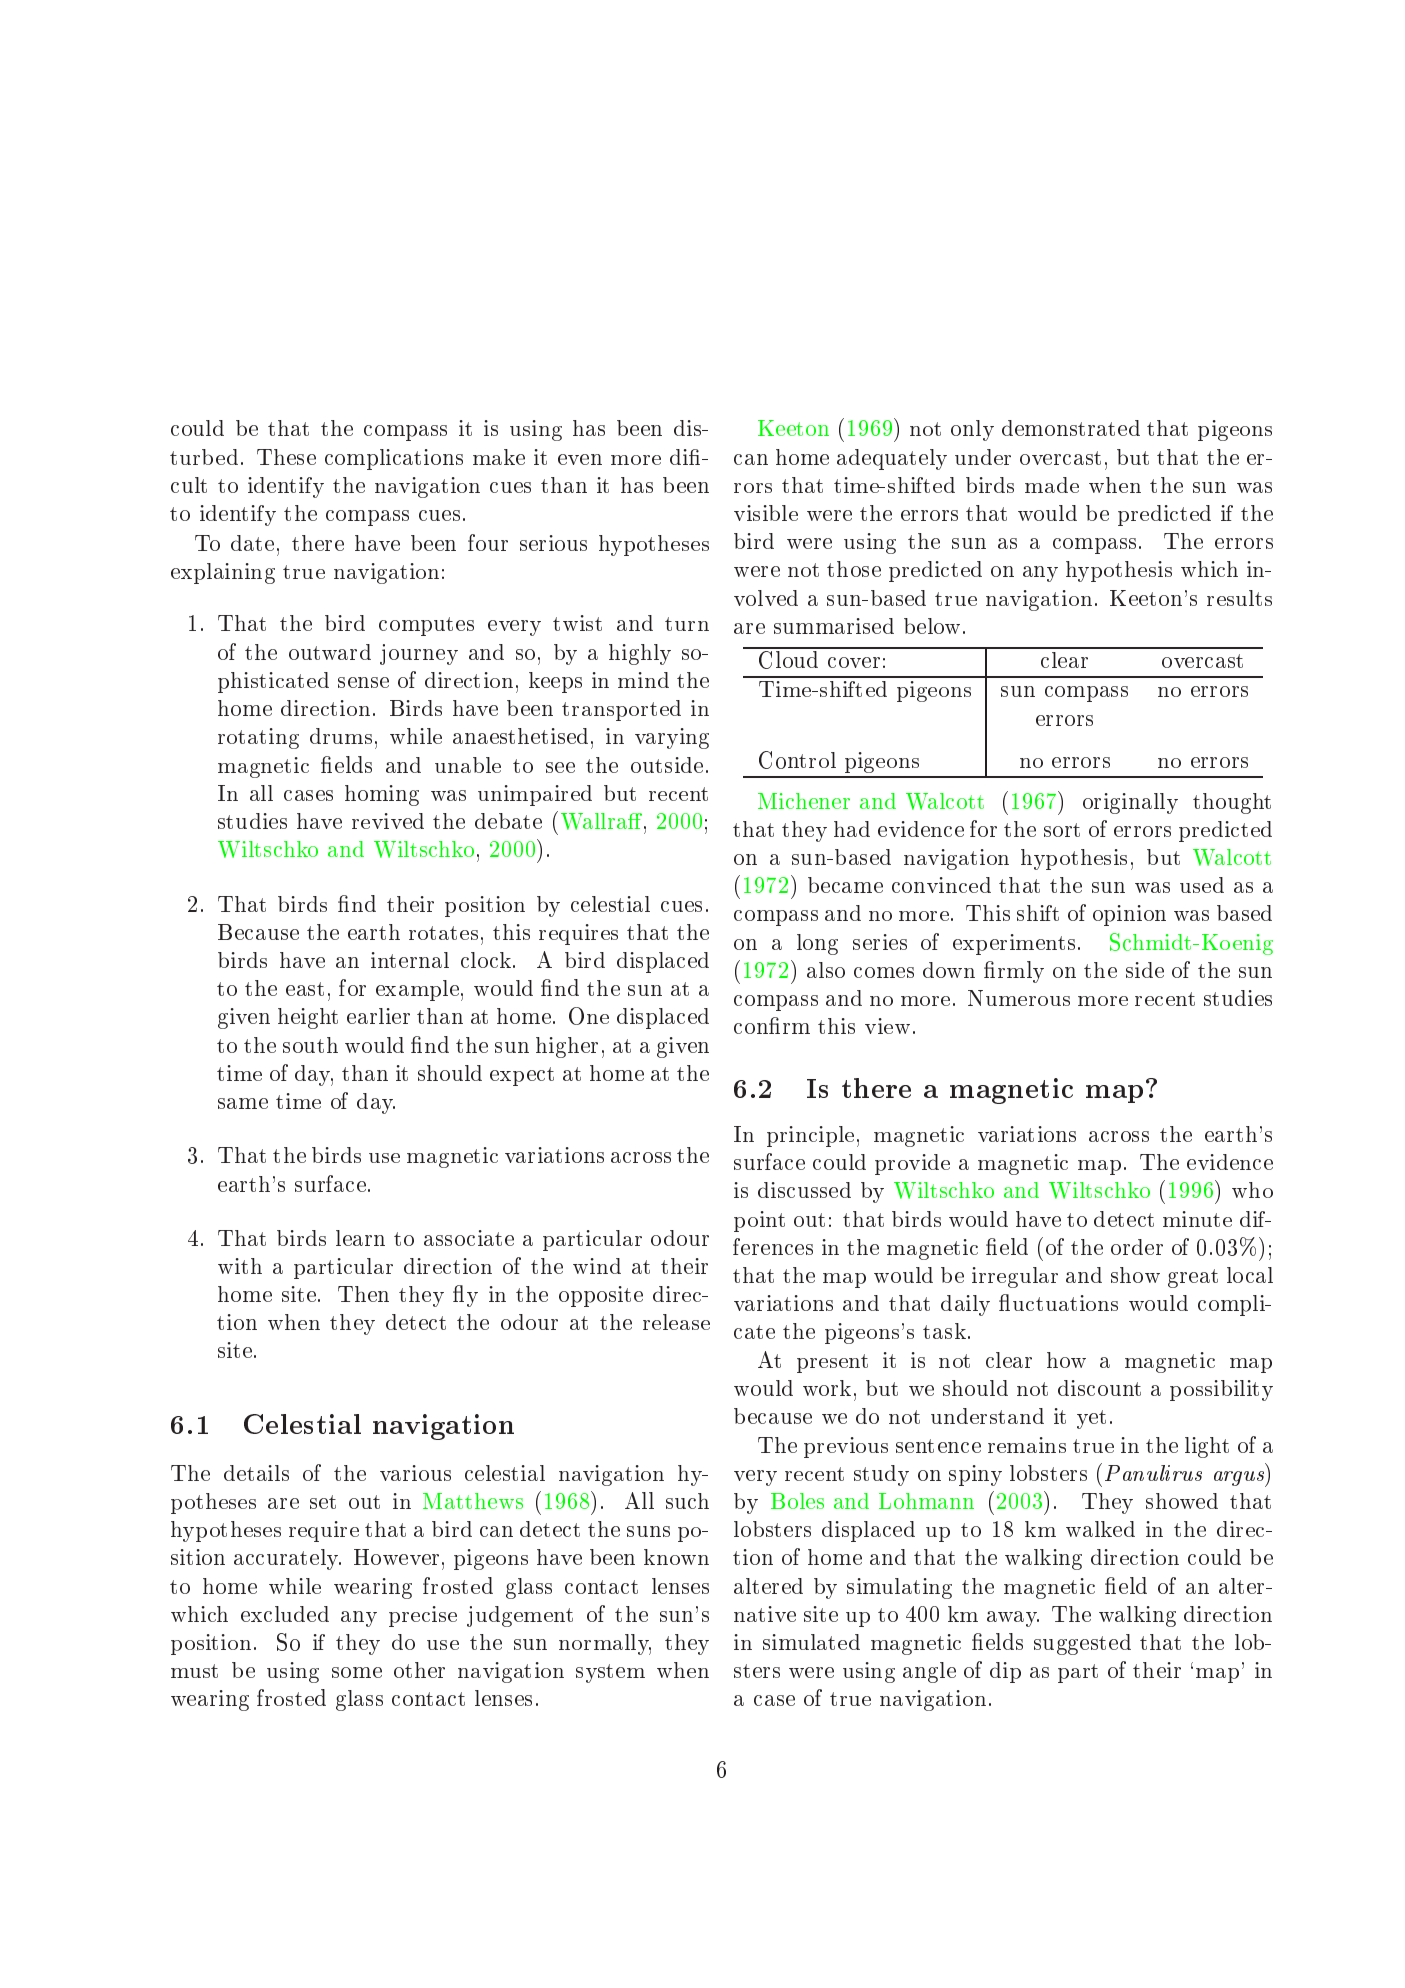 The height and width of the screenshot is (1988, 1405). Describe the element at coordinates (766, 513) in the screenshot. I see `visible` at that location.
